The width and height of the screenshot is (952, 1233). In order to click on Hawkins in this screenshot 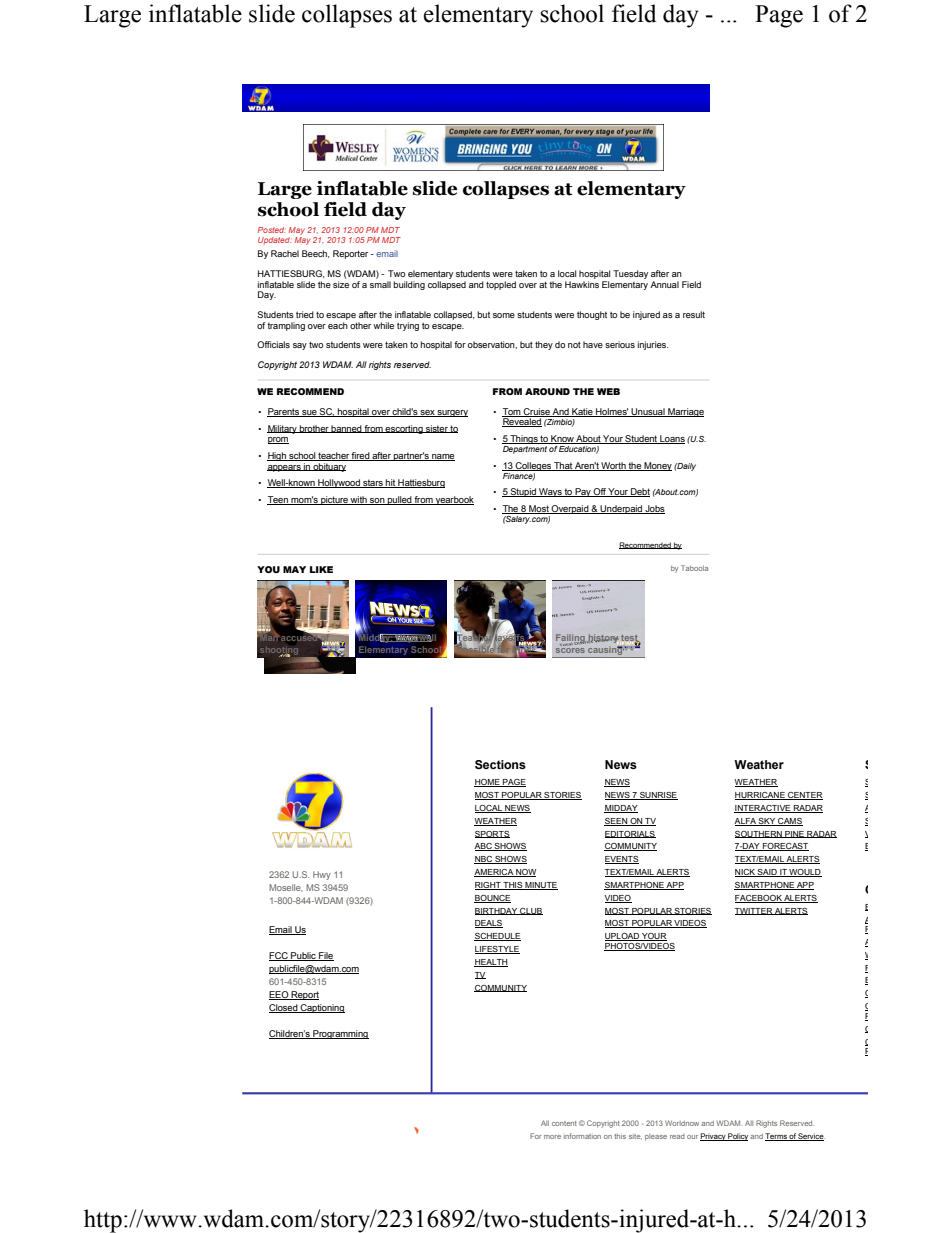, I will do `click(582, 284)`.
